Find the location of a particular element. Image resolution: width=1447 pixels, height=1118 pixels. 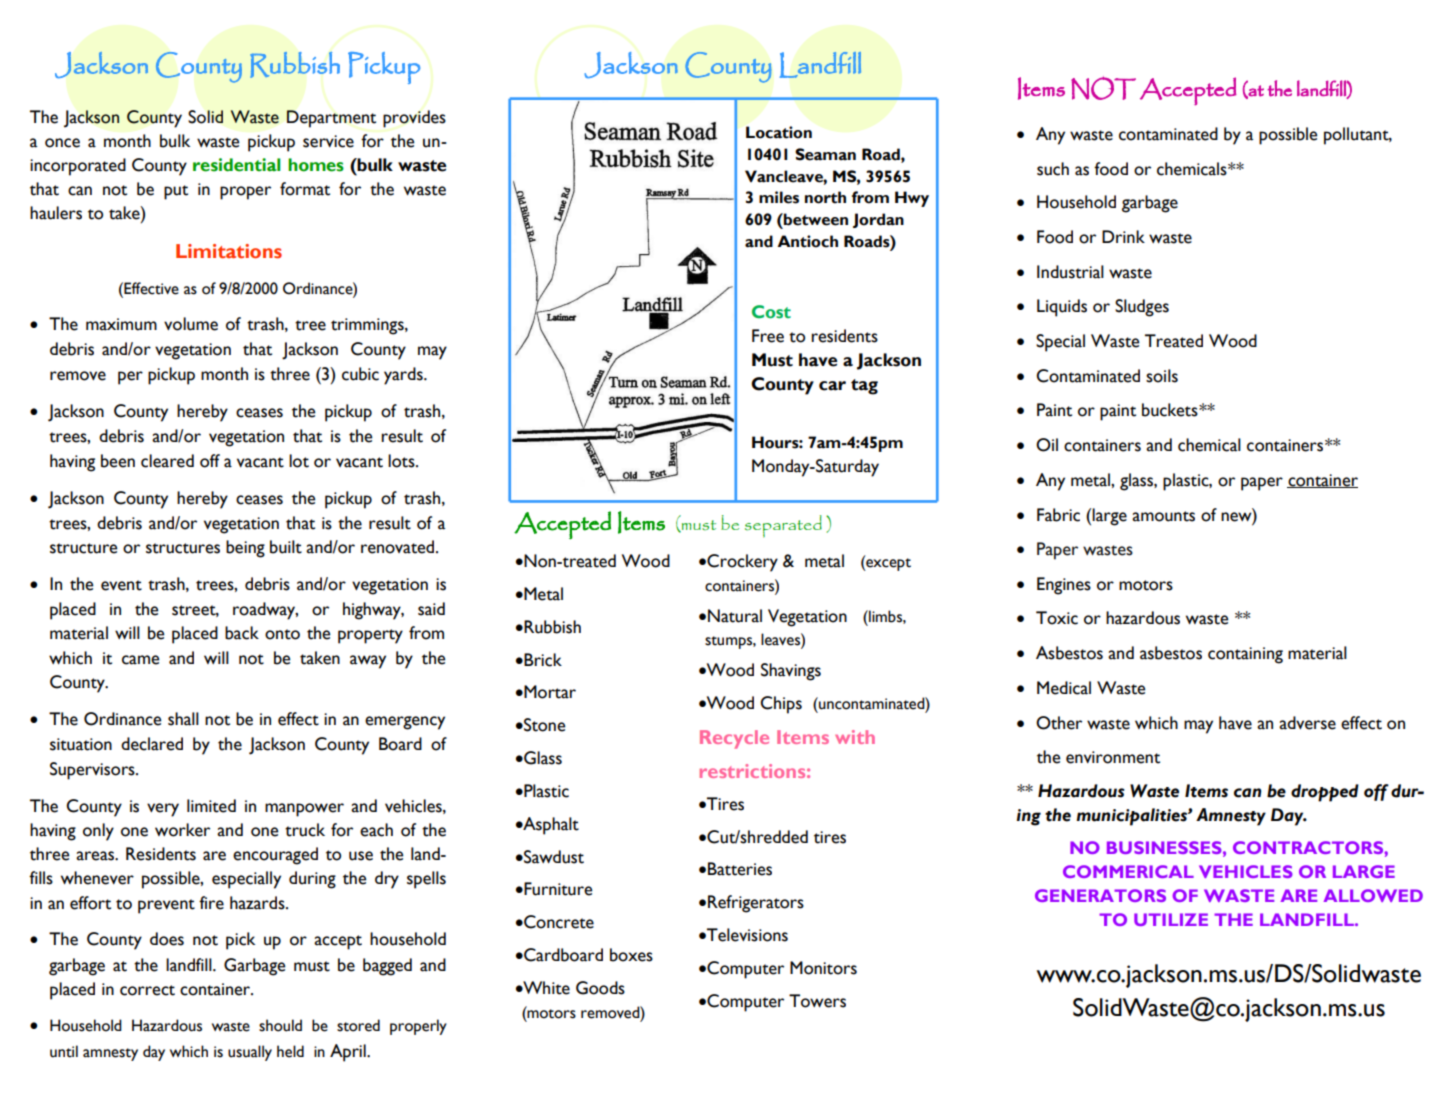

Engines is located at coordinates (1064, 586).
